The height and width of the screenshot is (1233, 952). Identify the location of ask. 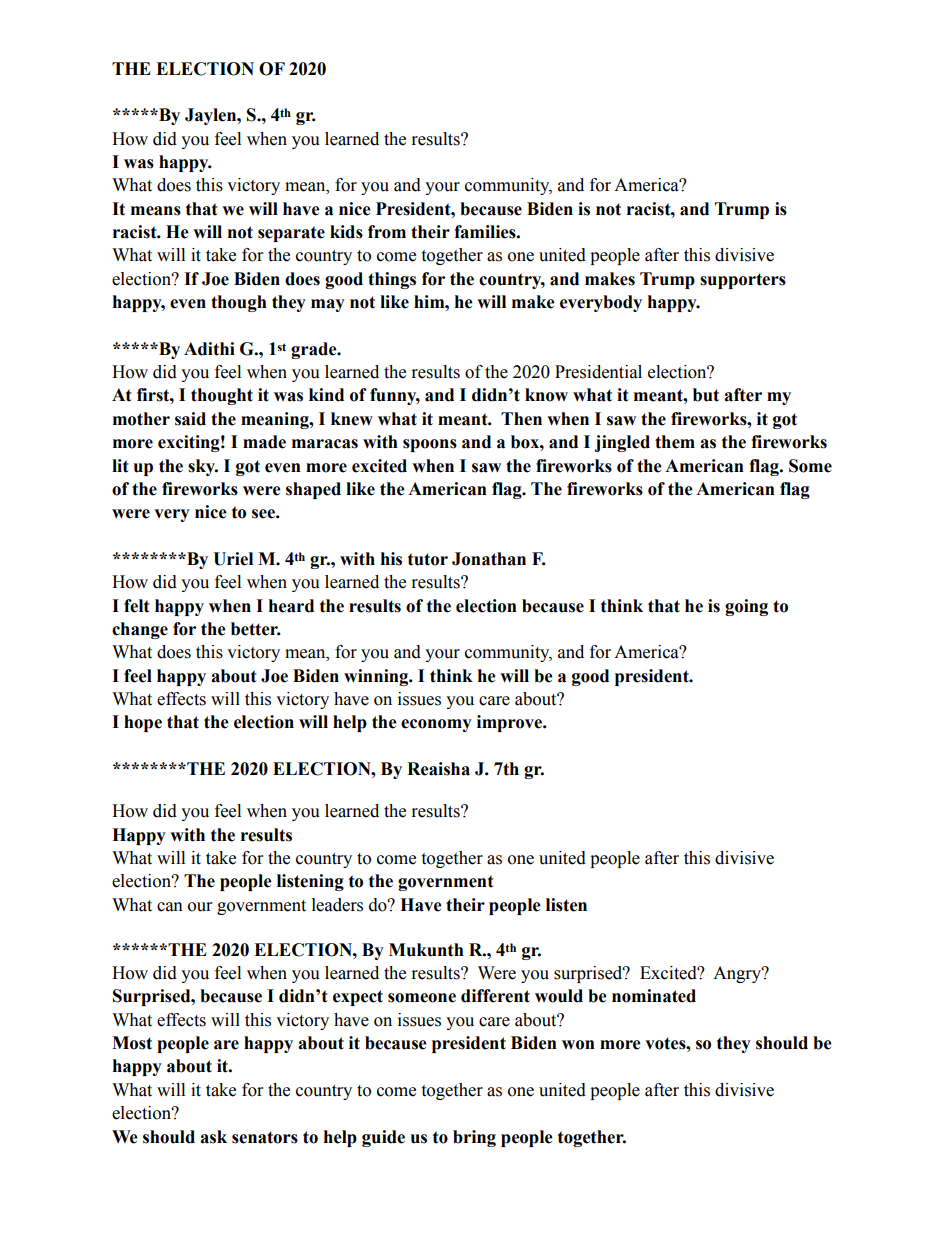
(213, 1137).
